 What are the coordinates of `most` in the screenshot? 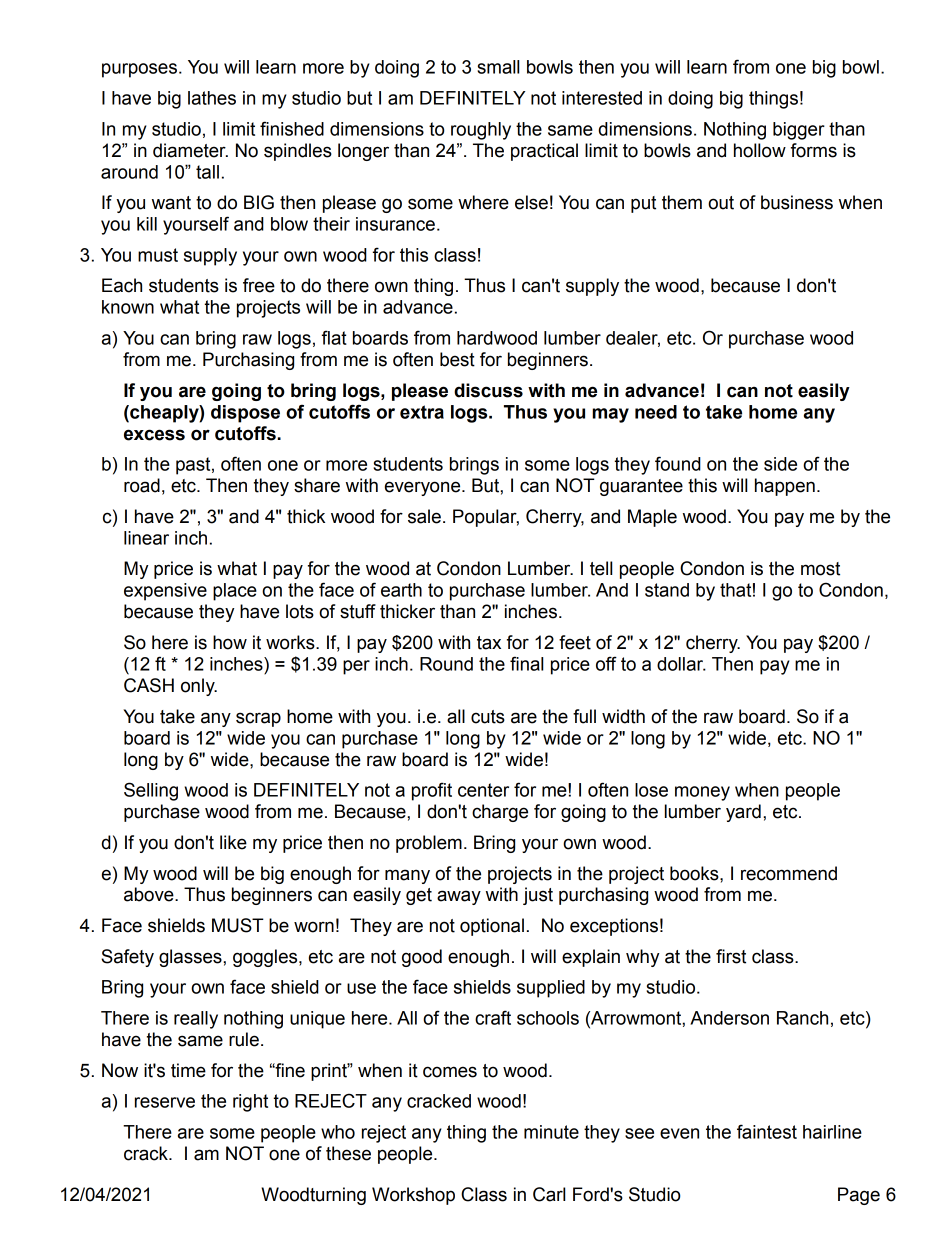 It's located at (820, 569).
